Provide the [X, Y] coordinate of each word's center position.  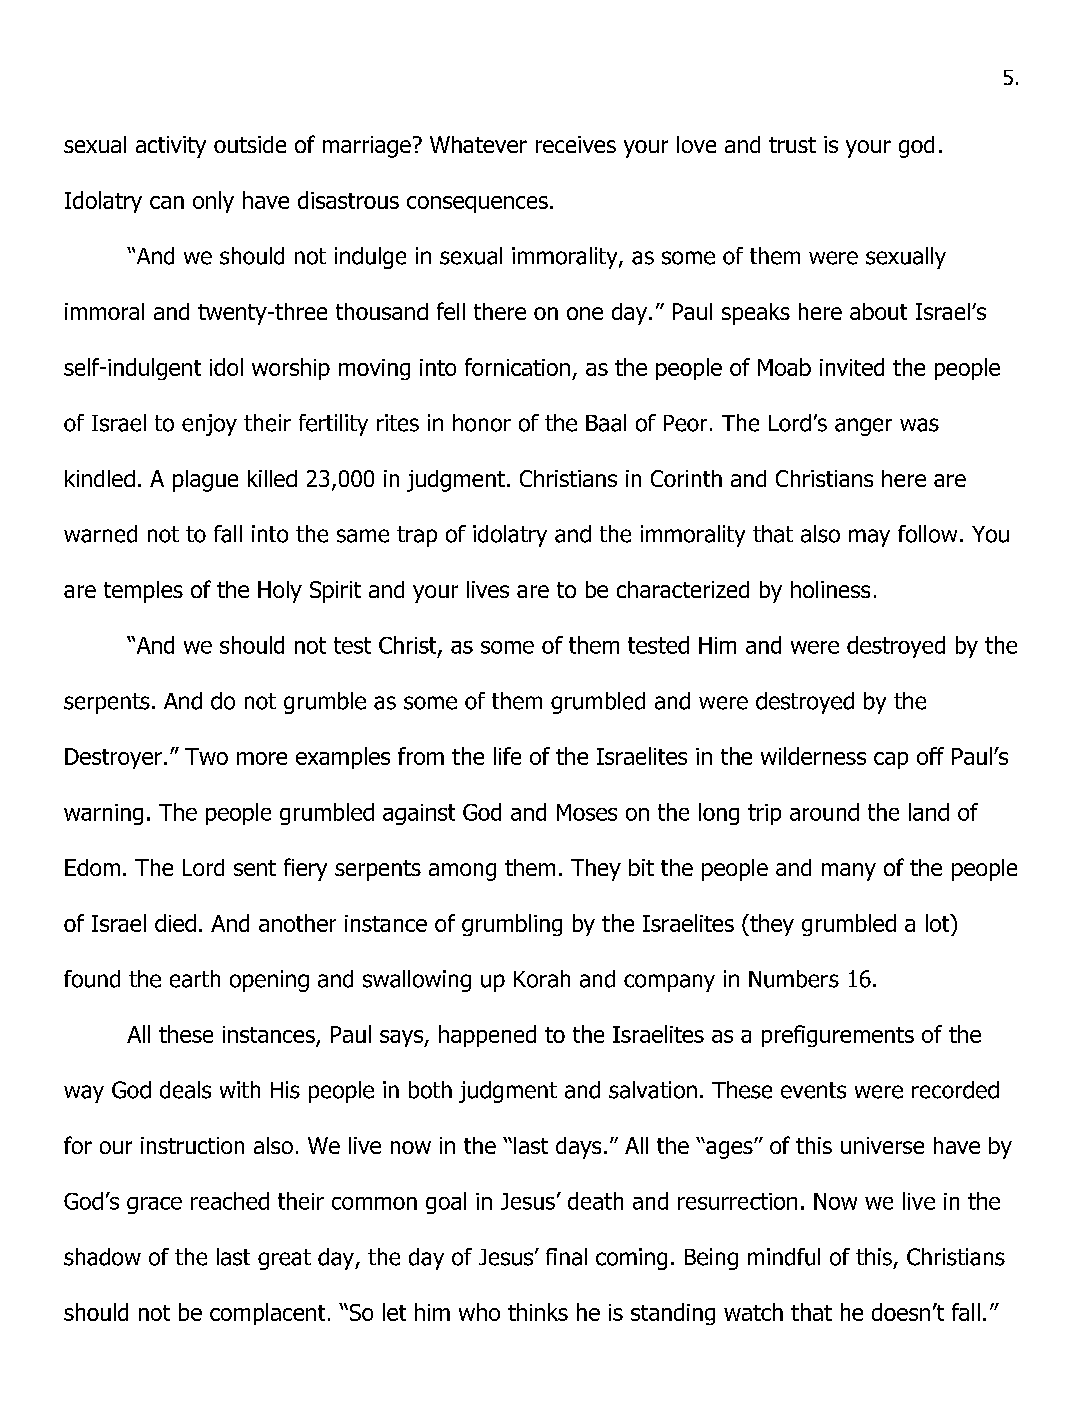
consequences [477, 204]
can [167, 202]
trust [792, 145]
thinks [538, 1312]
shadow [102, 1257]
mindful [784, 1257]
